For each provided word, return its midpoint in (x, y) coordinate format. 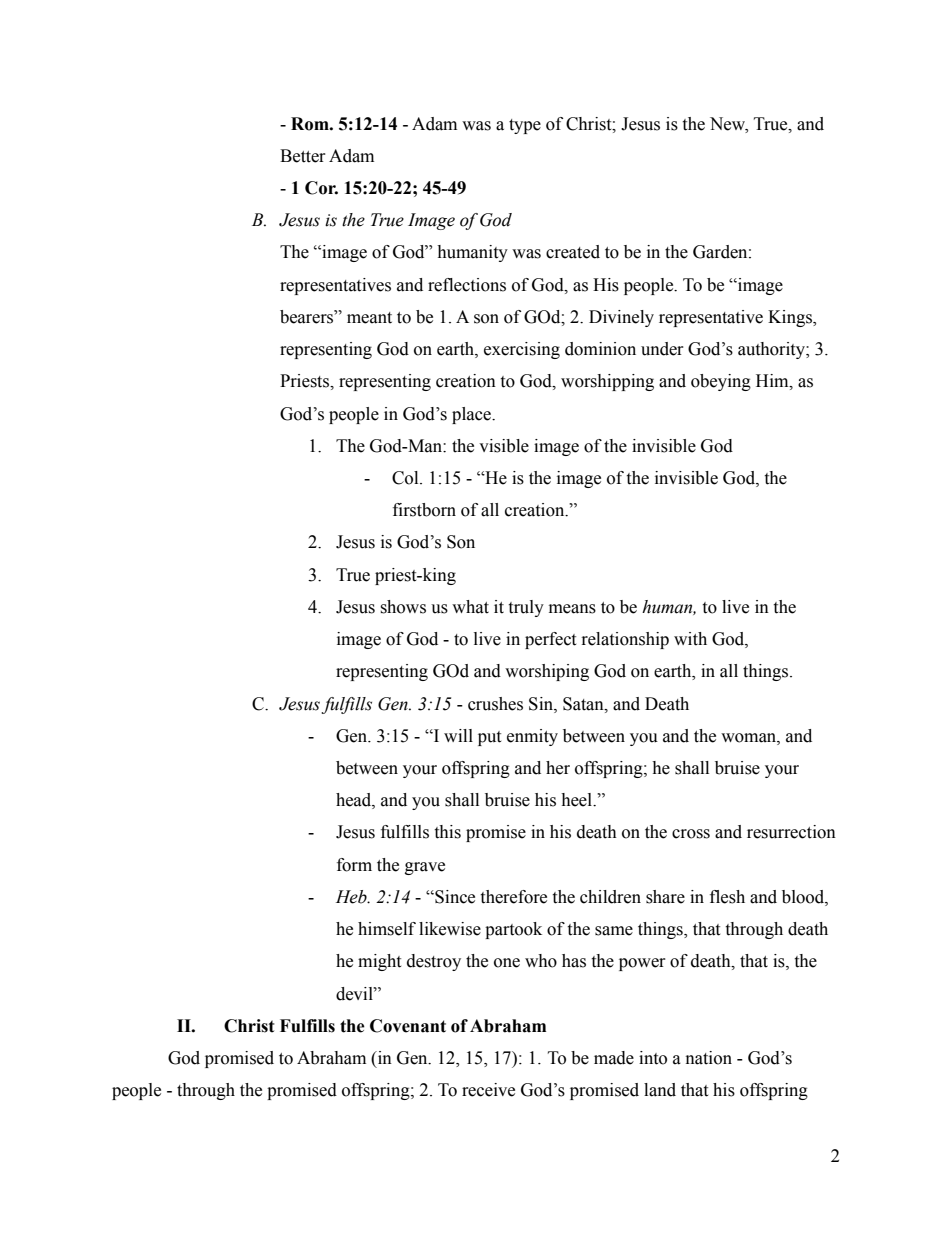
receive (488, 1090)
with (690, 639)
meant (369, 318)
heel (578, 800)
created (573, 252)
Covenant (408, 1026)
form (354, 865)
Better (303, 156)
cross (691, 834)
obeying (721, 382)
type (525, 126)
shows (403, 607)
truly (526, 608)
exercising (522, 350)
